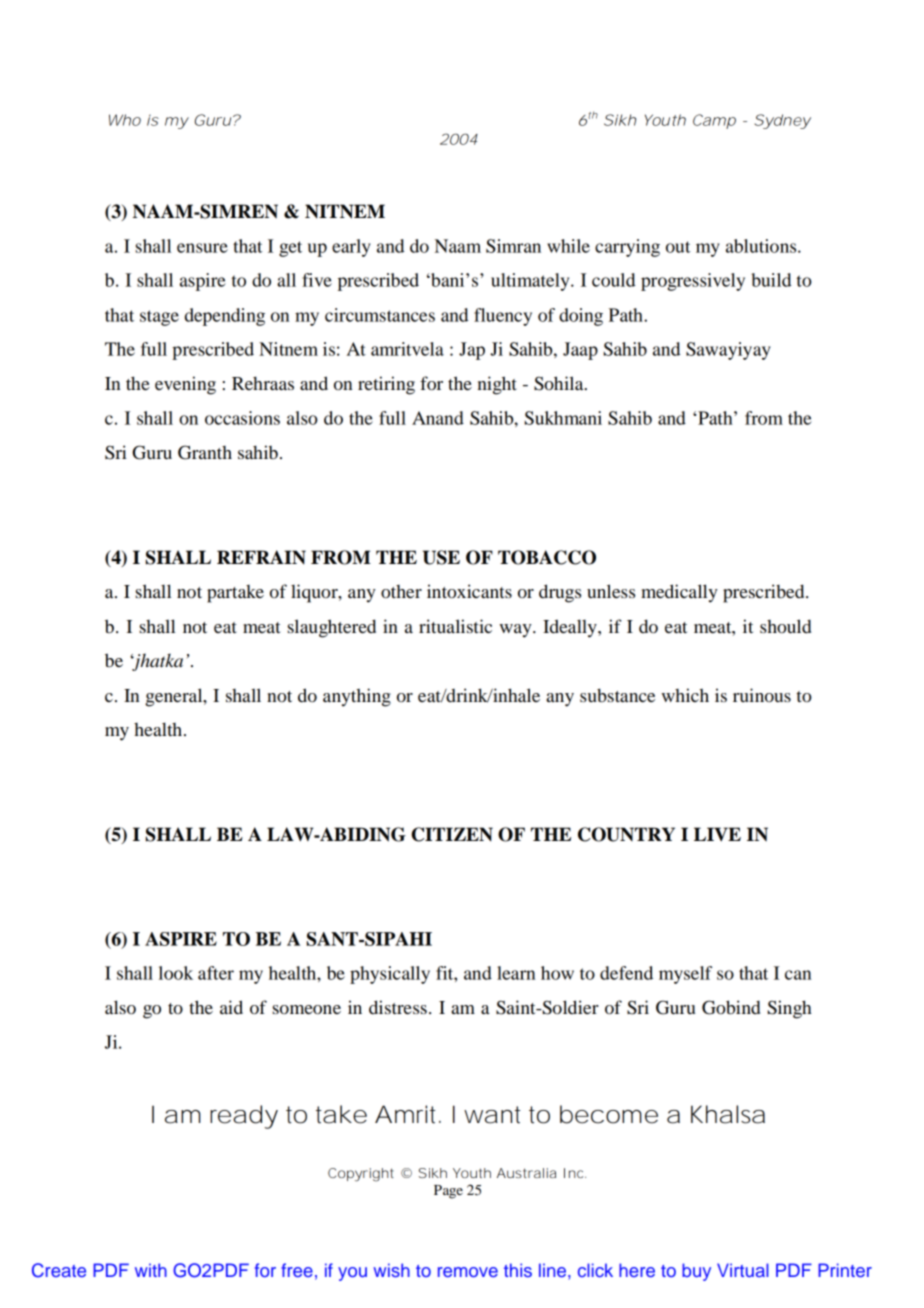  Describe the element at coordinates (743, 1270) in the document. I see `Virtual` at that location.
